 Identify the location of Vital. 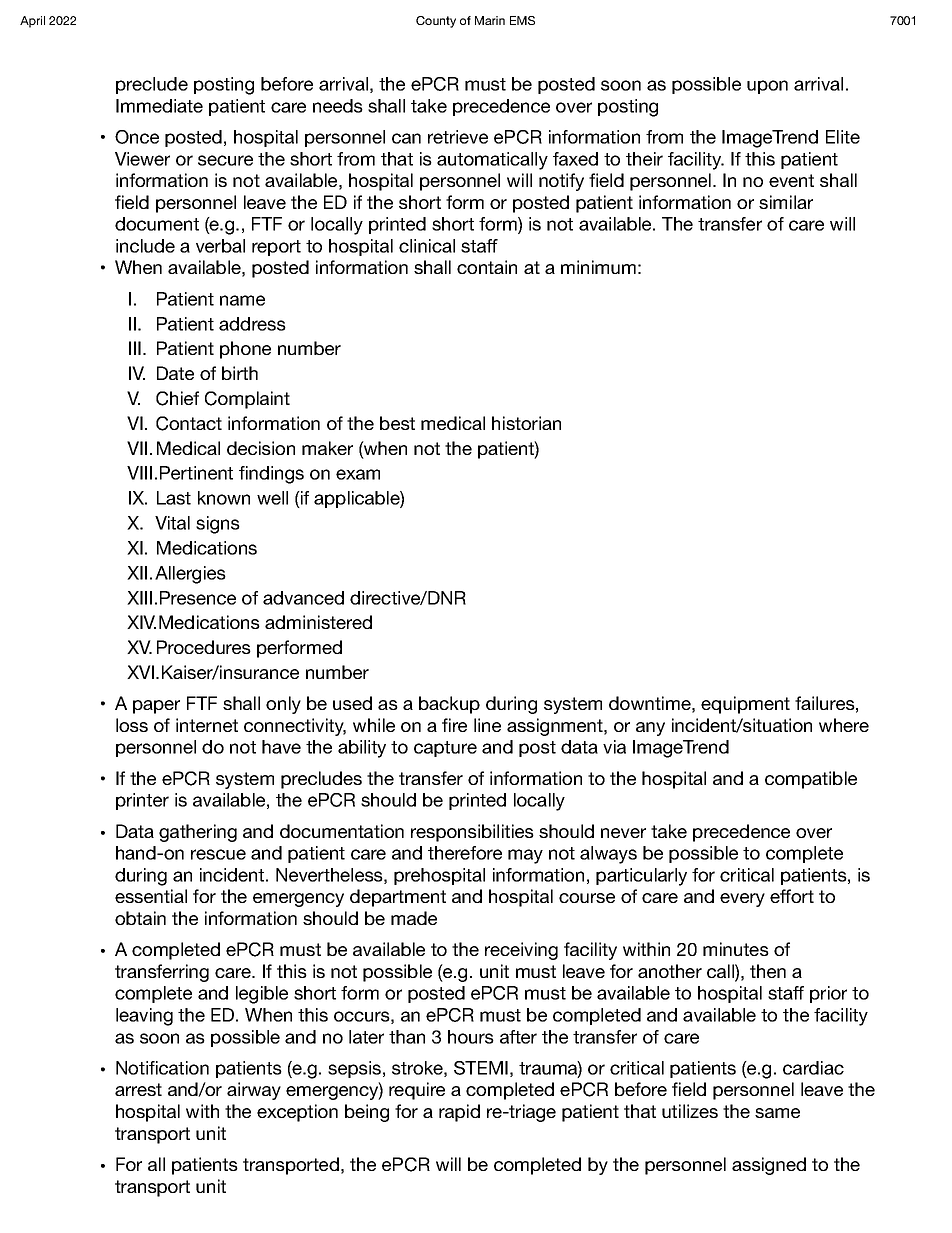
(172, 523).
